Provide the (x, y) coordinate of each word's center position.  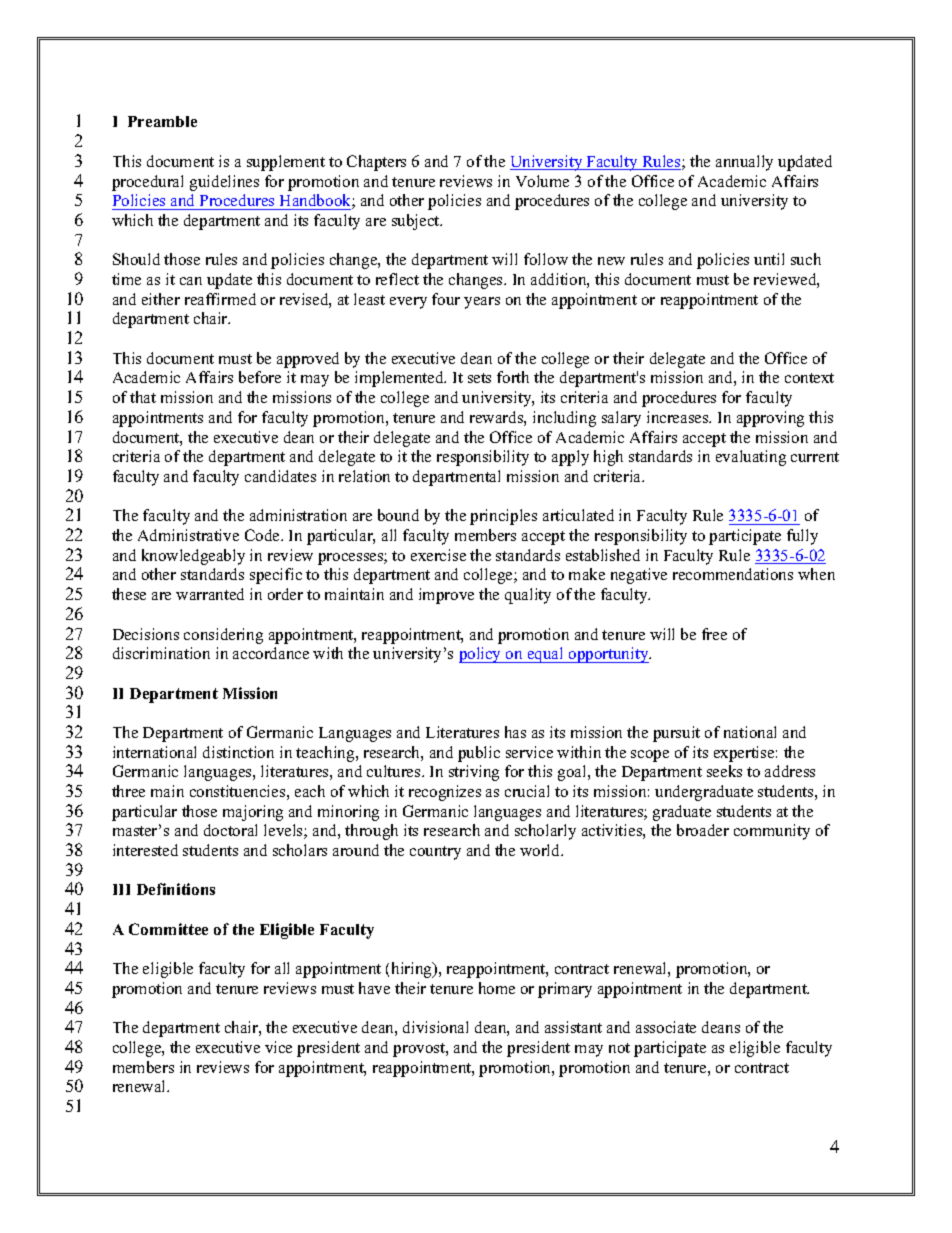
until (769, 259)
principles (503, 517)
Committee (168, 929)
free (714, 634)
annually (744, 163)
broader (703, 830)
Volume (542, 181)
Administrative (188, 535)
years (482, 303)
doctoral (230, 830)
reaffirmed (220, 299)
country (435, 853)
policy (481, 655)
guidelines (224, 183)
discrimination (161, 653)
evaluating (751, 458)
